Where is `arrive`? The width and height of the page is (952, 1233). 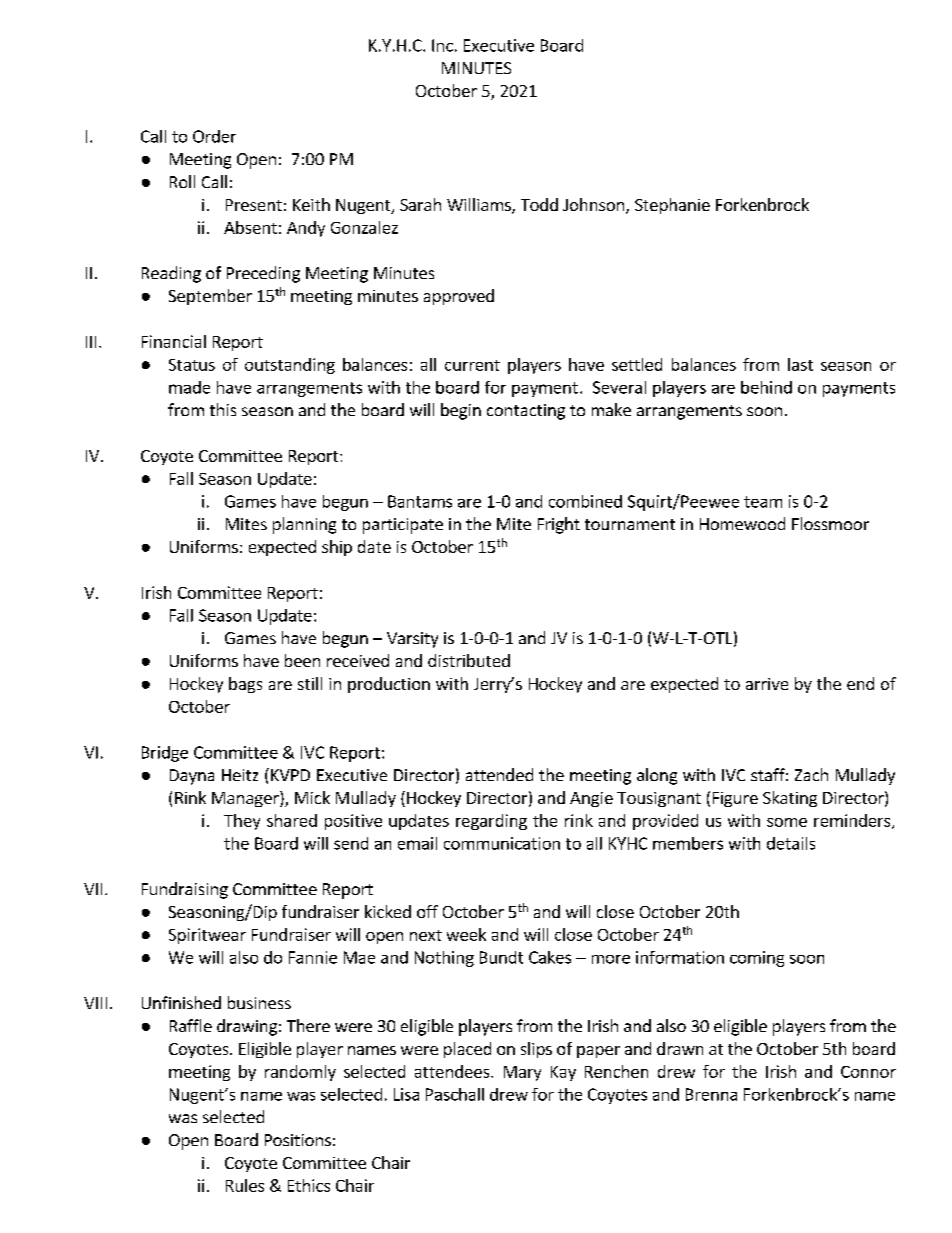 arrive is located at coordinates (767, 684).
